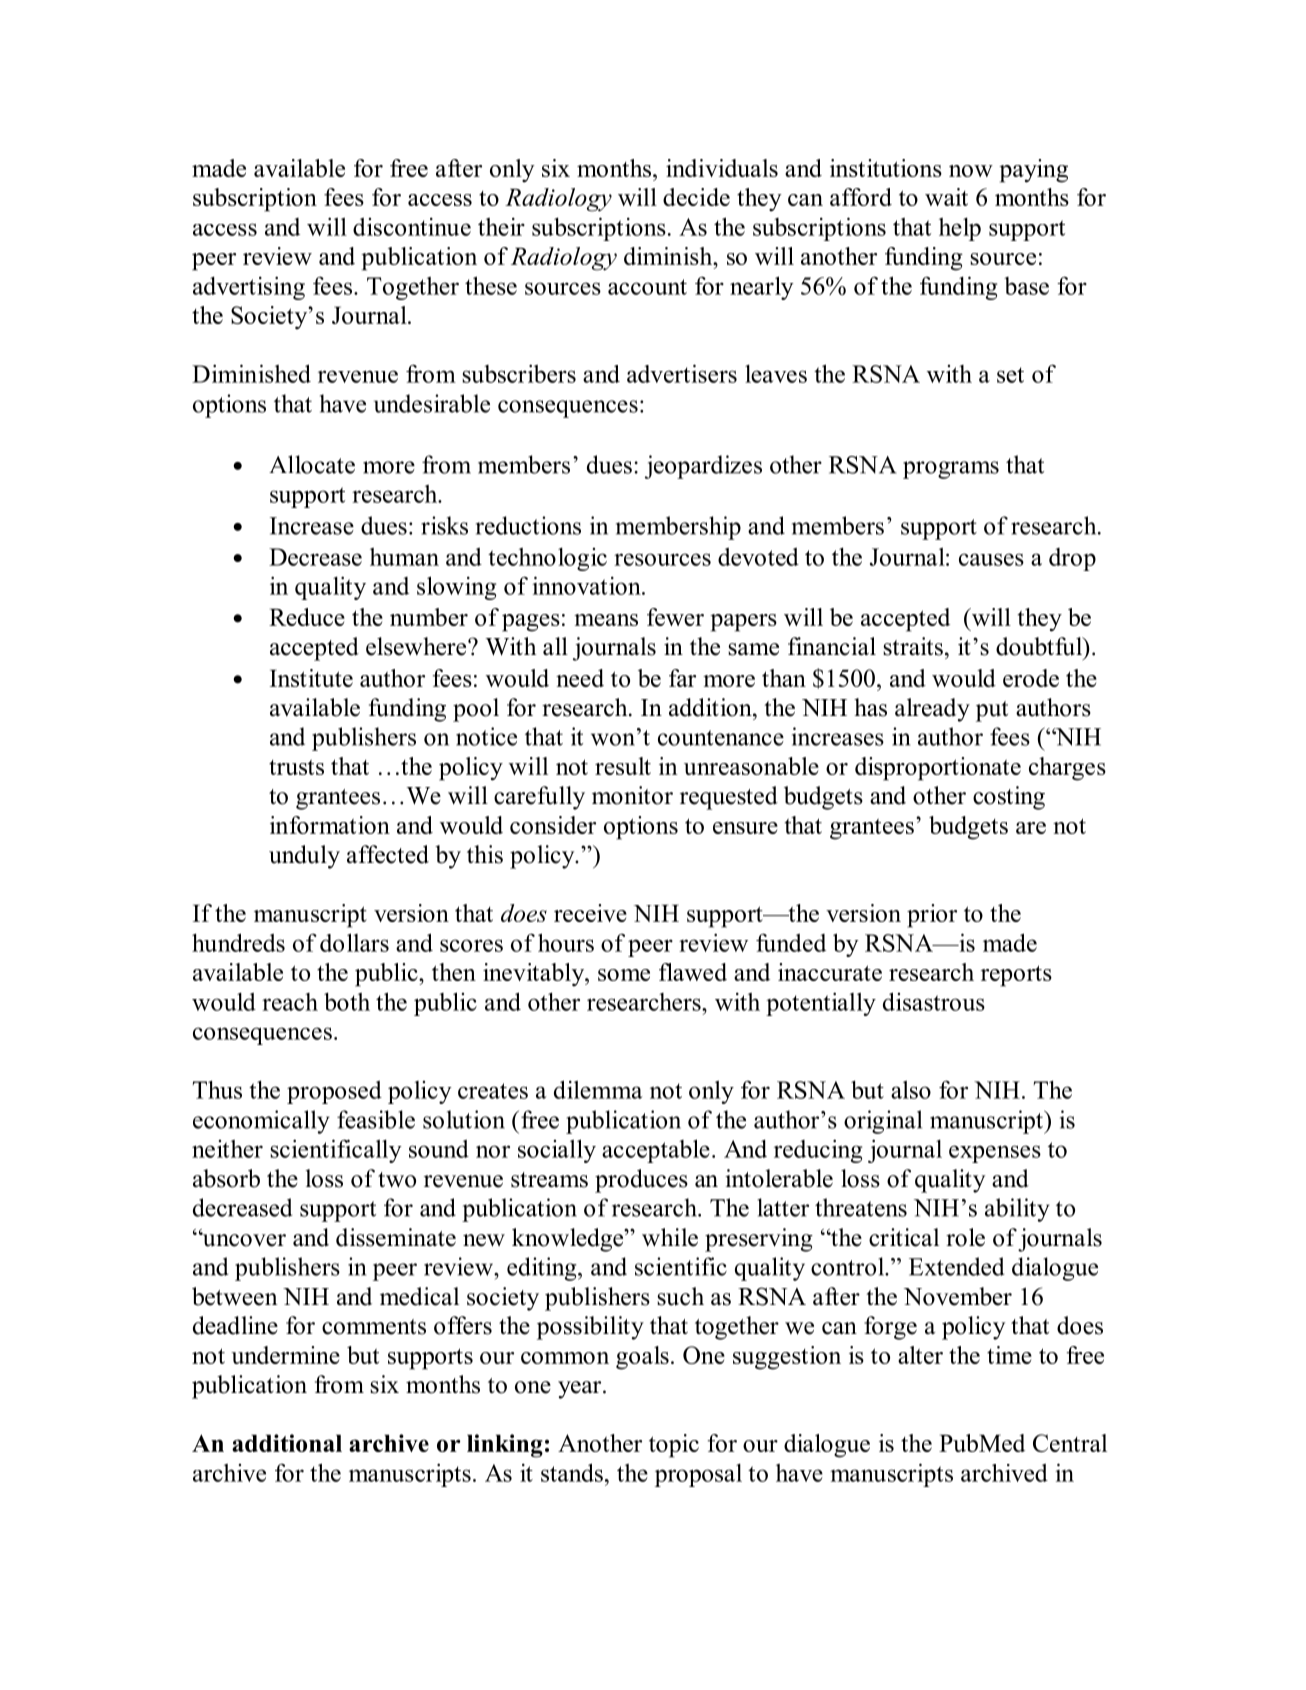  What do you see at coordinates (330, 825) in the image?
I see `information` at bounding box center [330, 825].
